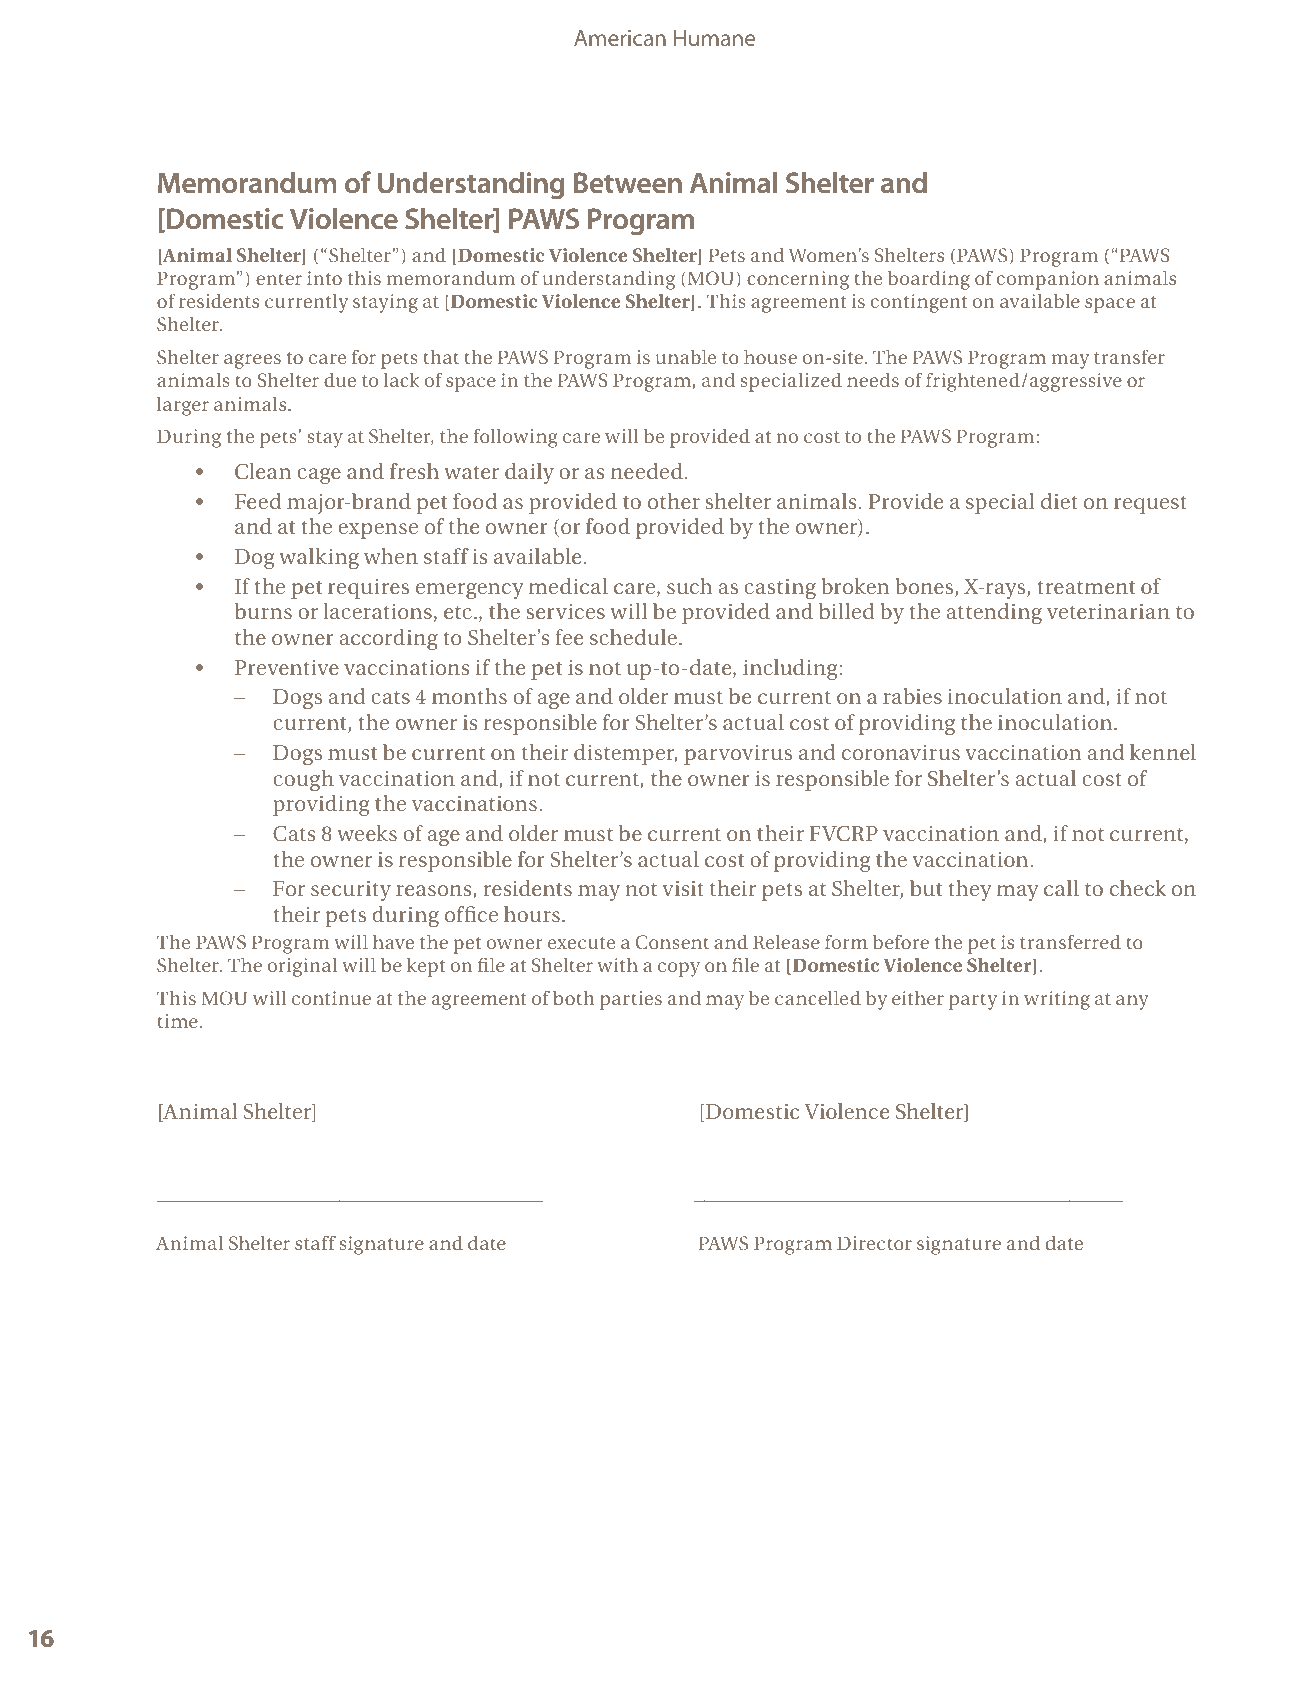  What do you see at coordinates (177, 1021) in the document?
I see `time` at bounding box center [177, 1021].
